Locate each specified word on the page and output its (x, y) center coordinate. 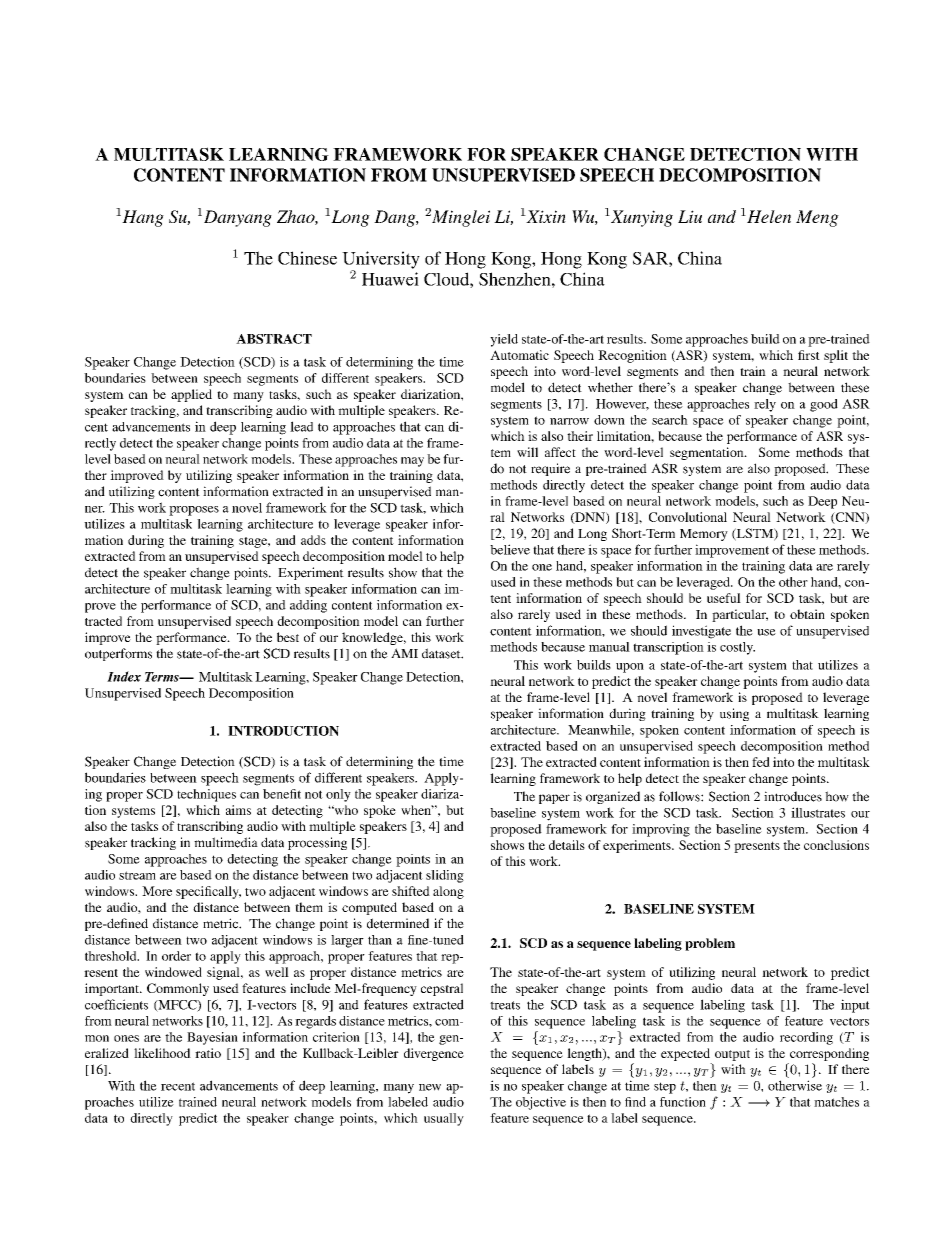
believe (510, 549)
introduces (793, 796)
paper (554, 799)
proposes (194, 511)
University (381, 261)
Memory (704, 535)
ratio (208, 1053)
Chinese (307, 258)
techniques (206, 795)
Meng (817, 218)
